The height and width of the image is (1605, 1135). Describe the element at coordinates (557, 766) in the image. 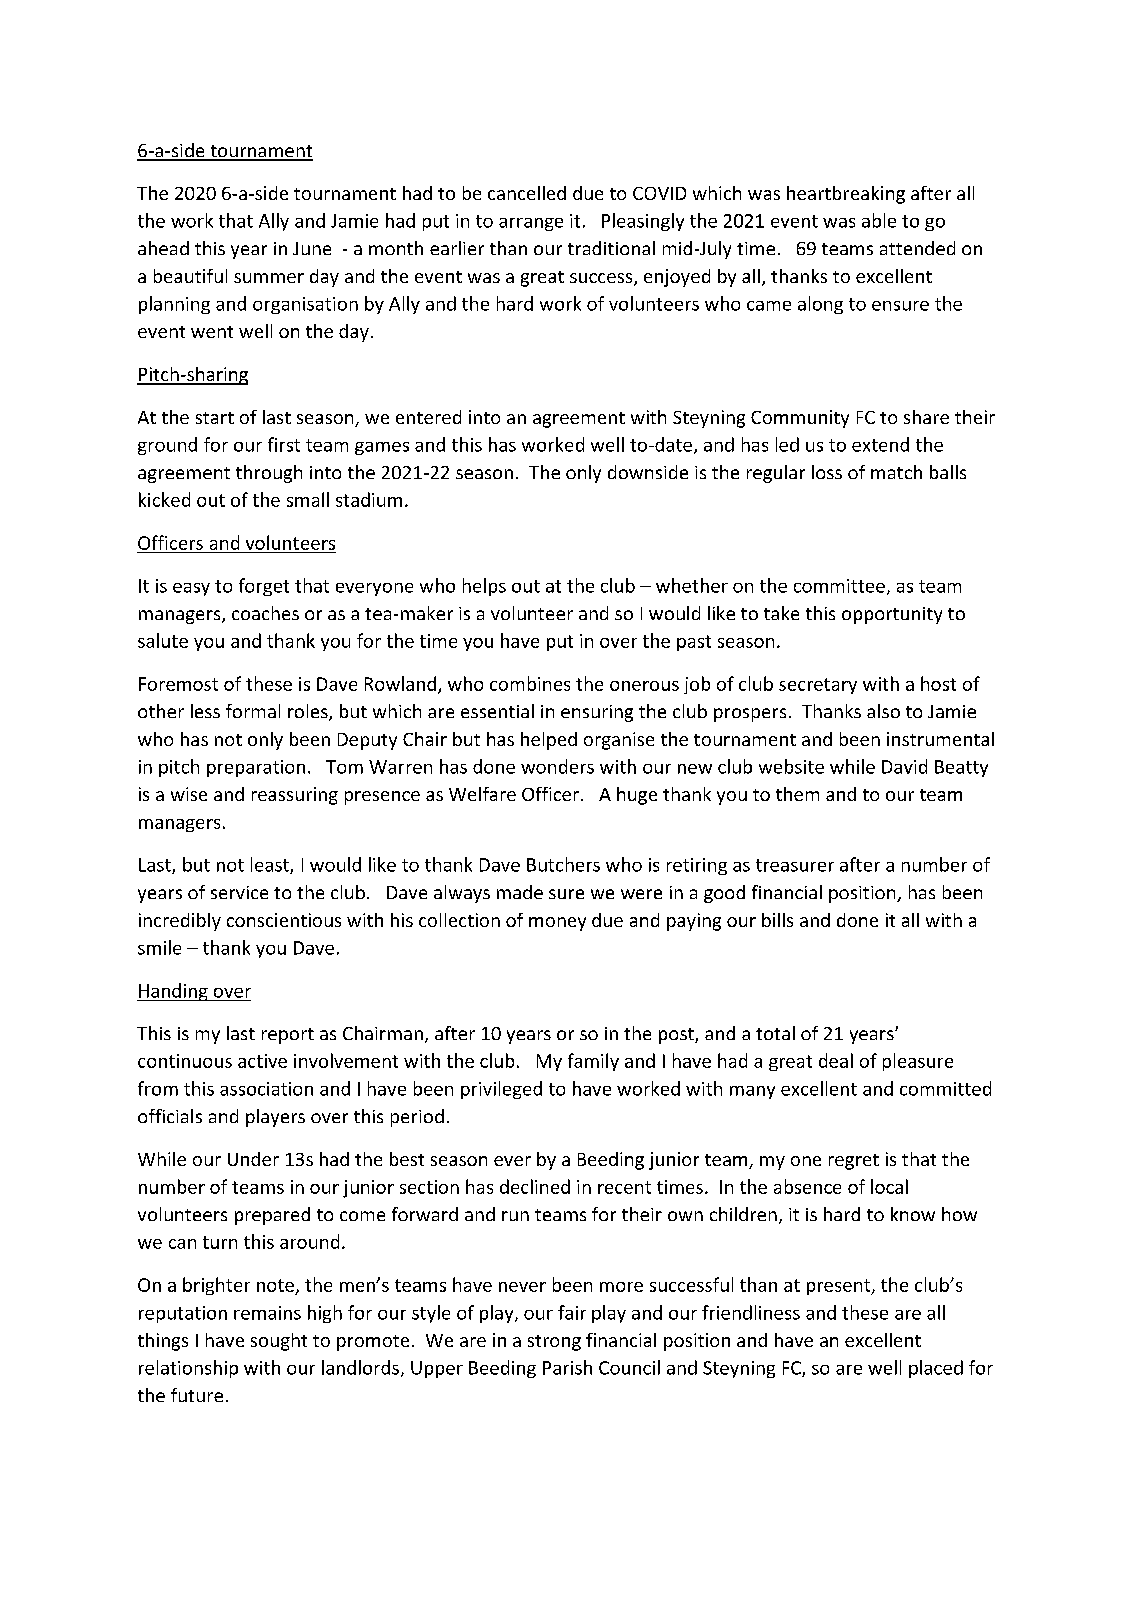

I see `wonders` at that location.
